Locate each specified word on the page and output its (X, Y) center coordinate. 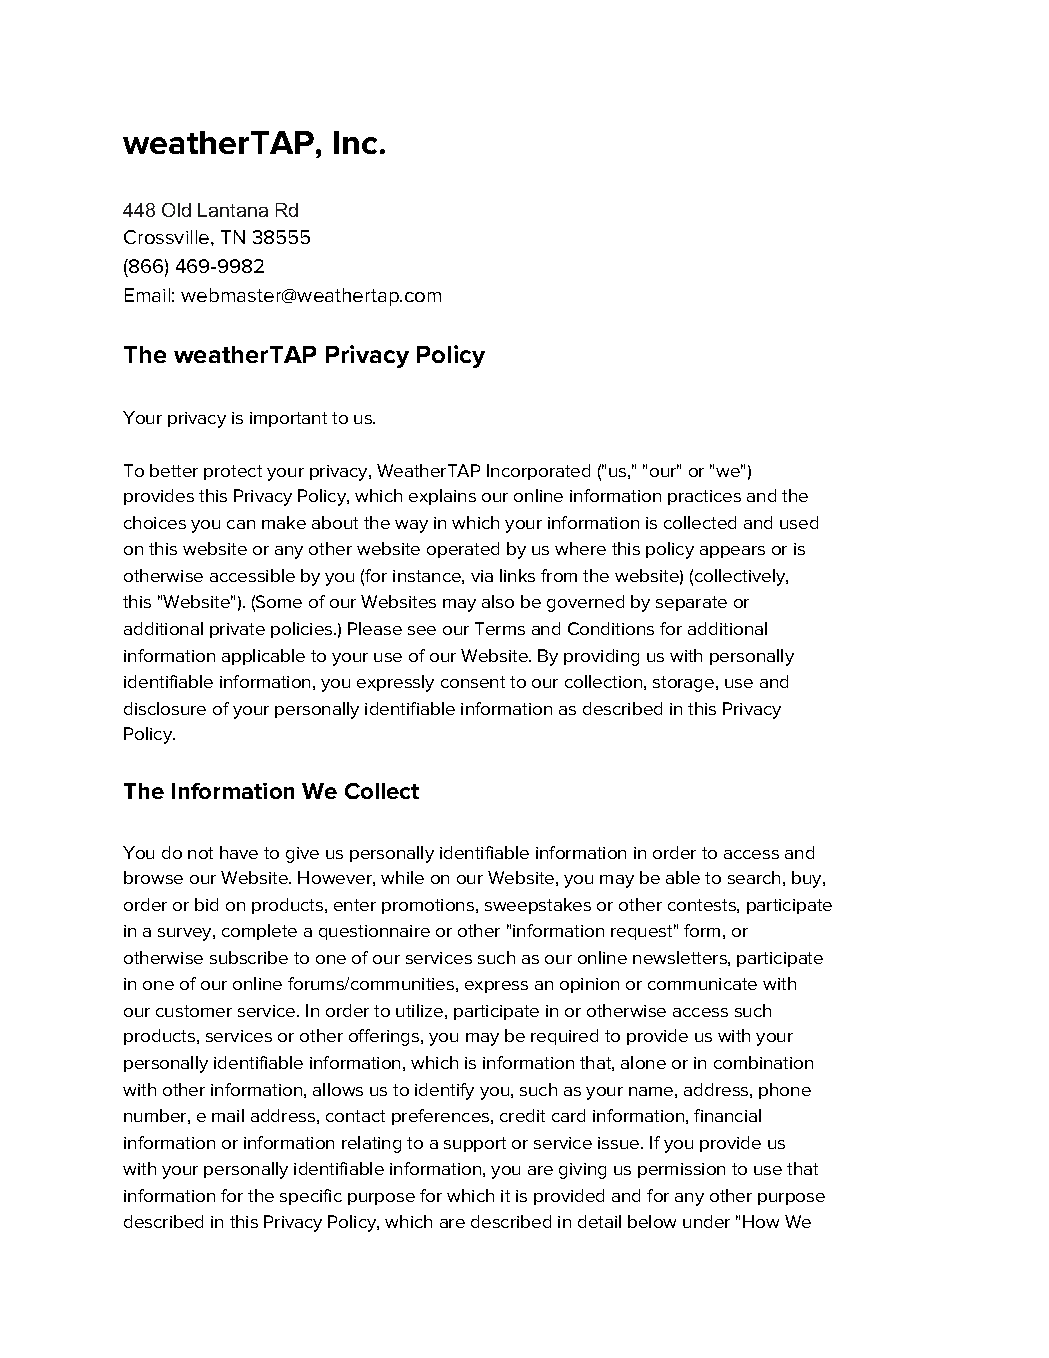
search (754, 877)
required (564, 1037)
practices (704, 497)
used (799, 522)
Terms (500, 628)
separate (691, 603)
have (239, 852)
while (402, 877)
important (288, 419)
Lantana (233, 210)
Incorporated (538, 472)
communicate (702, 984)
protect (233, 472)
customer (194, 1011)
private (237, 630)
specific (311, 1197)
